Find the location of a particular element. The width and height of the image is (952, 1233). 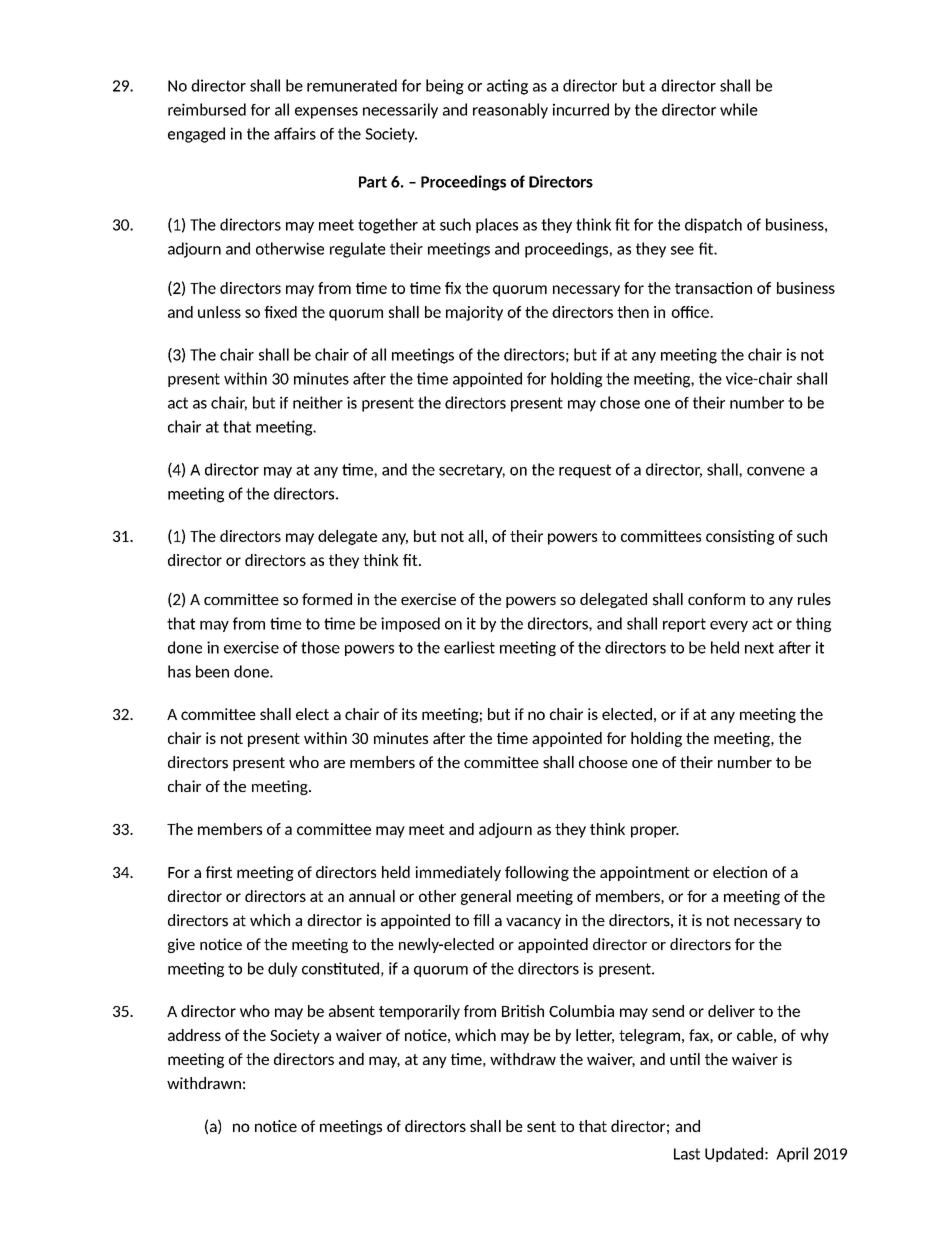

address is located at coordinates (194, 1035).
